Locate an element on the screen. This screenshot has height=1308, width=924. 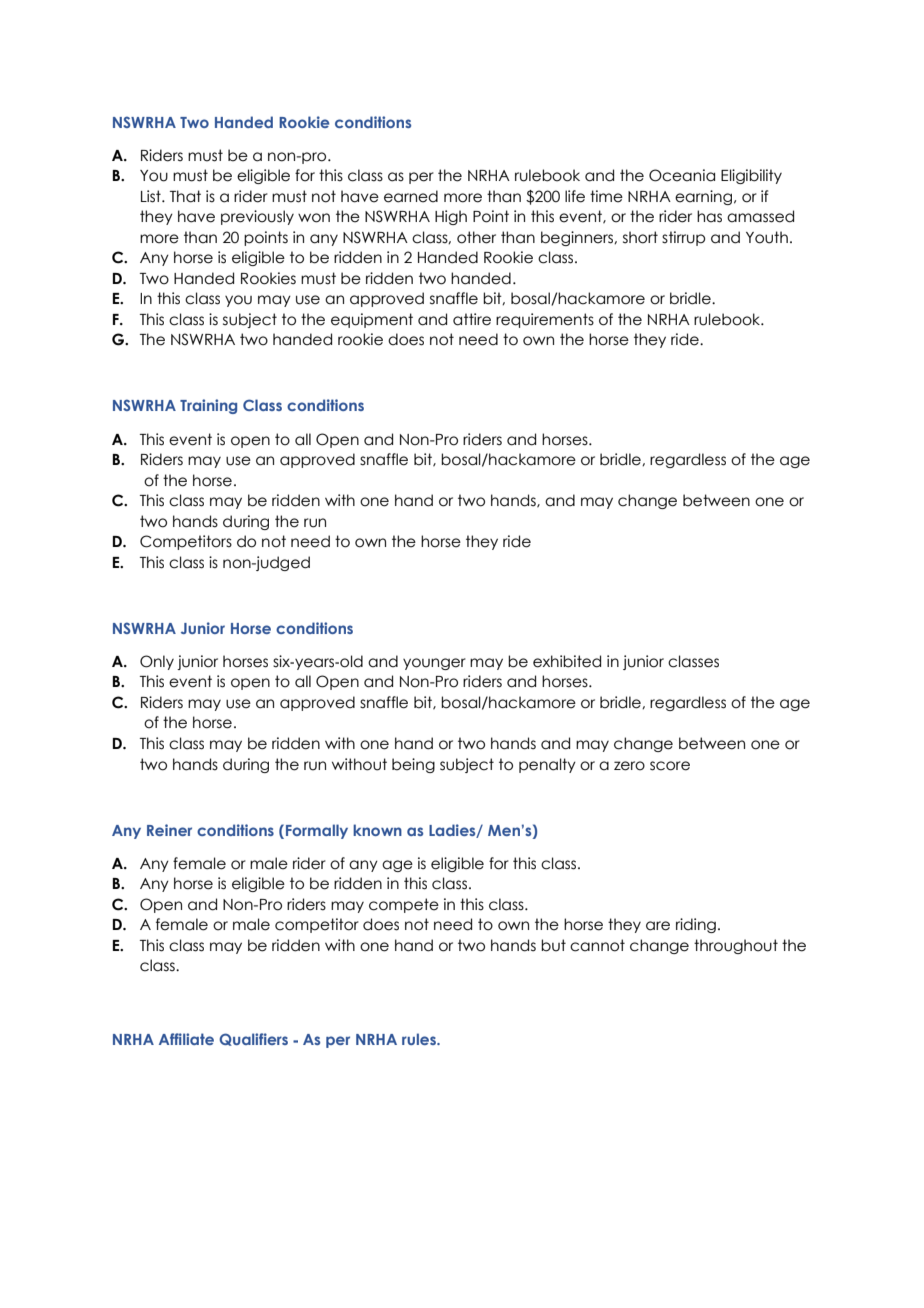
throughout is located at coordinates (736, 946).
